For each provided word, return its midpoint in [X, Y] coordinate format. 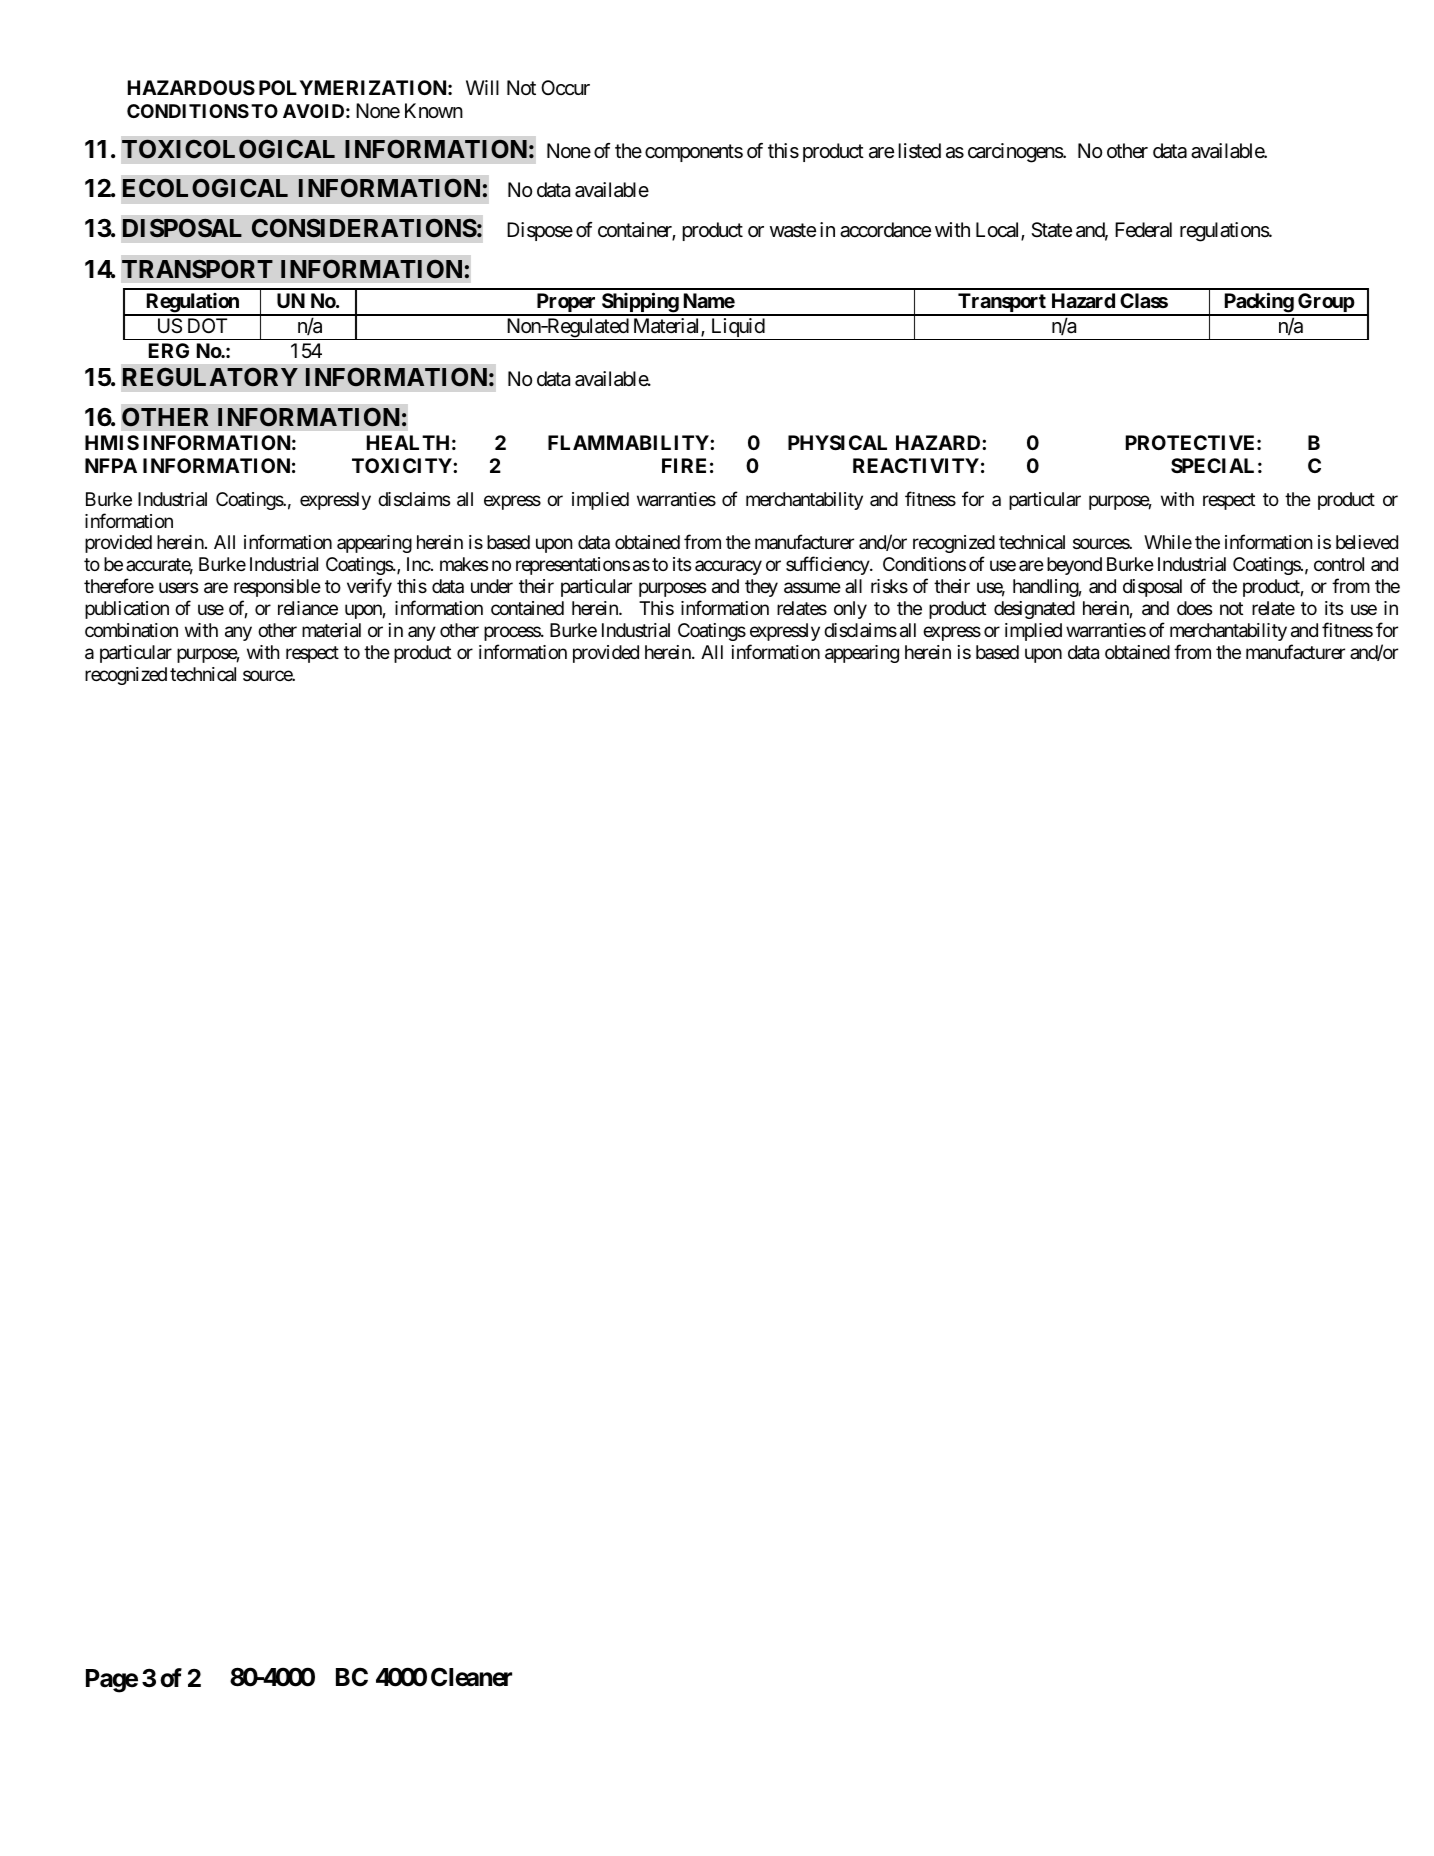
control [1339, 564]
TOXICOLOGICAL [228, 149]
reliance [308, 608]
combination [131, 630]
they [761, 588]
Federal [1143, 230]
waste [793, 231]
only [850, 610]
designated [1034, 610]
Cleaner [471, 1677]
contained [527, 608]
